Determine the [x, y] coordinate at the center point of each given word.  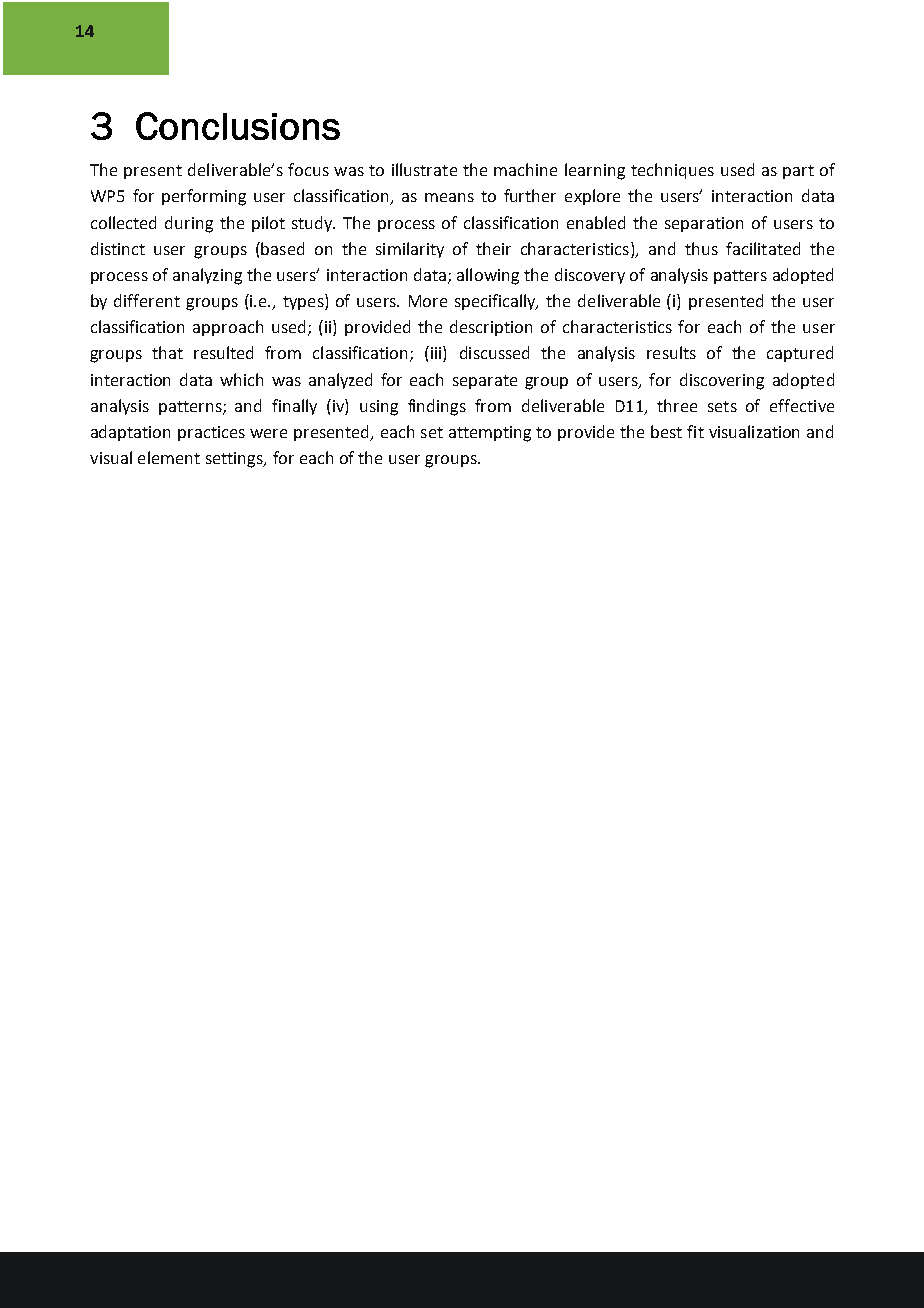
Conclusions [238, 126]
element [169, 457]
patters [740, 277]
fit [695, 431]
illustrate [424, 169]
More [428, 301]
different [147, 300]
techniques [672, 171]
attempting [490, 434]
